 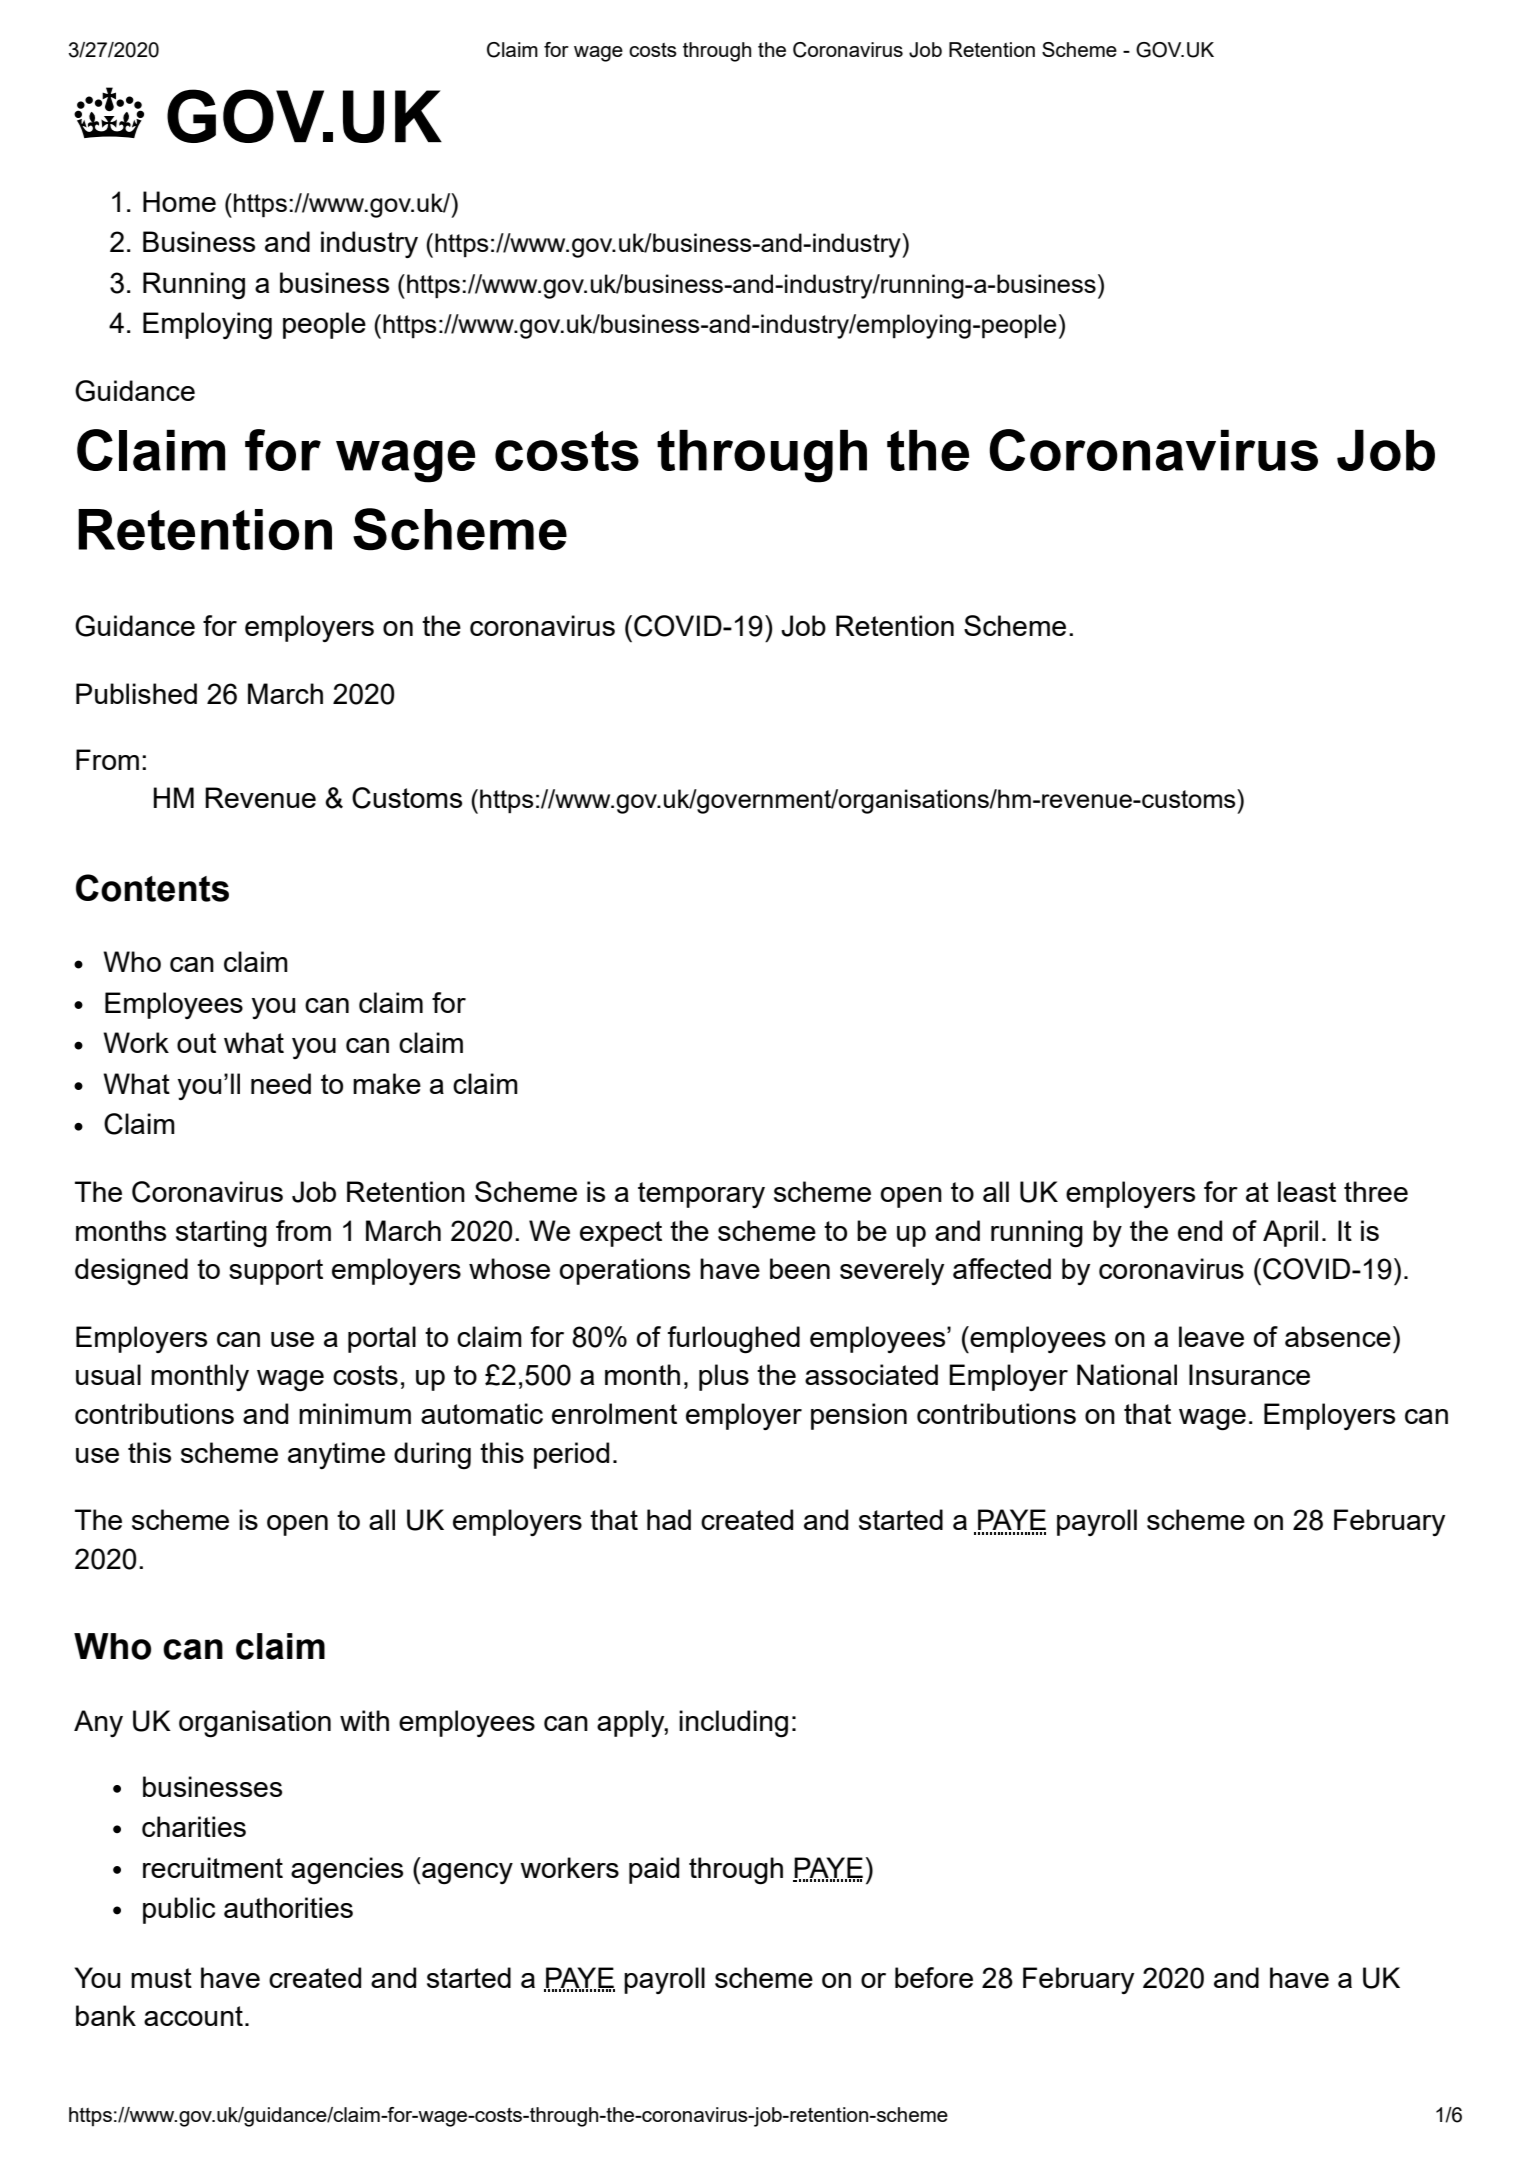 What do you see at coordinates (179, 201) in the screenshot?
I see `Home` at bounding box center [179, 201].
